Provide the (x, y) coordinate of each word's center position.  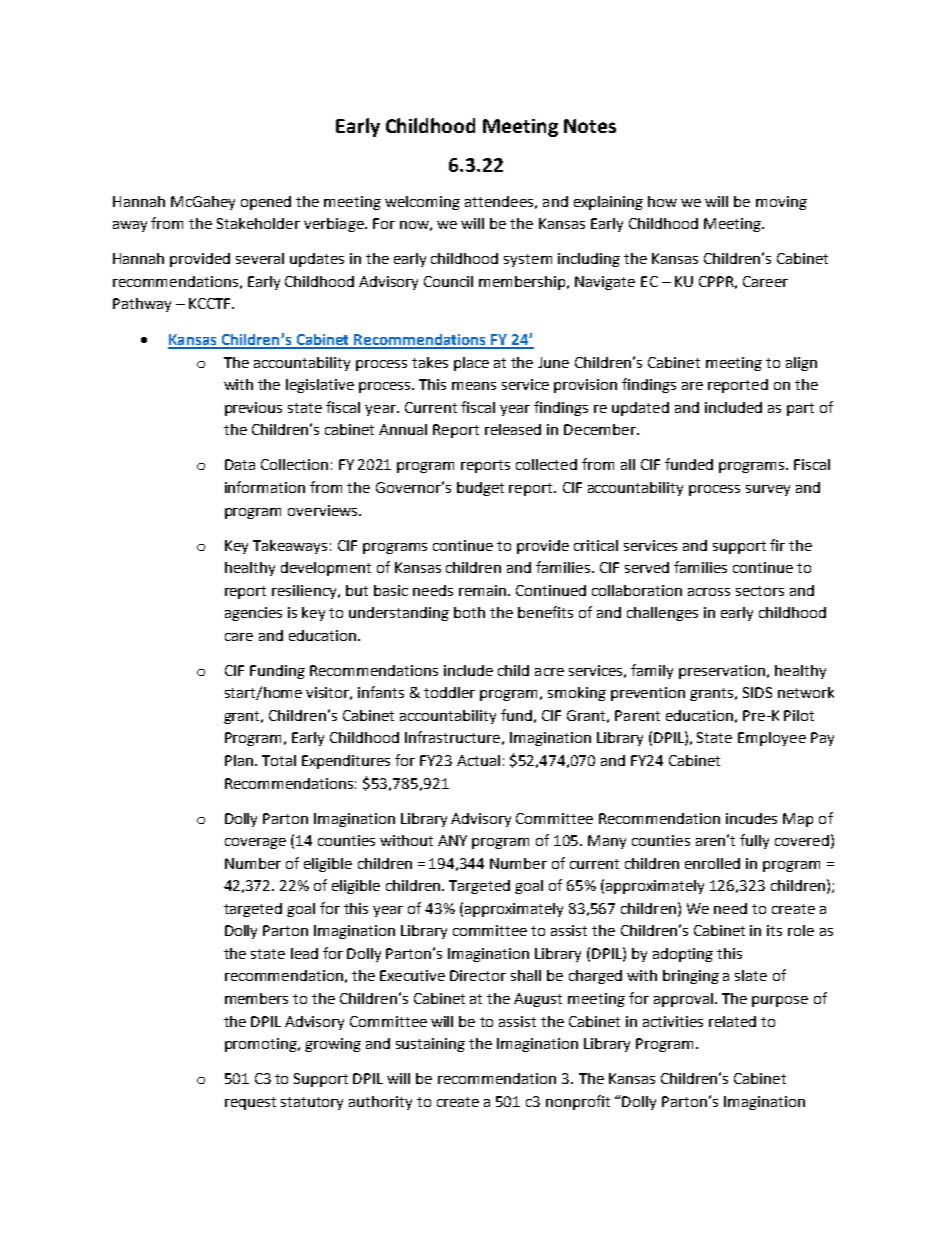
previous (253, 409)
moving (781, 203)
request (250, 1103)
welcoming (422, 203)
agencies (253, 614)
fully (754, 841)
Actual (478, 760)
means (474, 386)
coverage (255, 843)
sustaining (430, 1045)
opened (266, 203)
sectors (760, 591)
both (469, 612)
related (732, 1021)
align (801, 364)
